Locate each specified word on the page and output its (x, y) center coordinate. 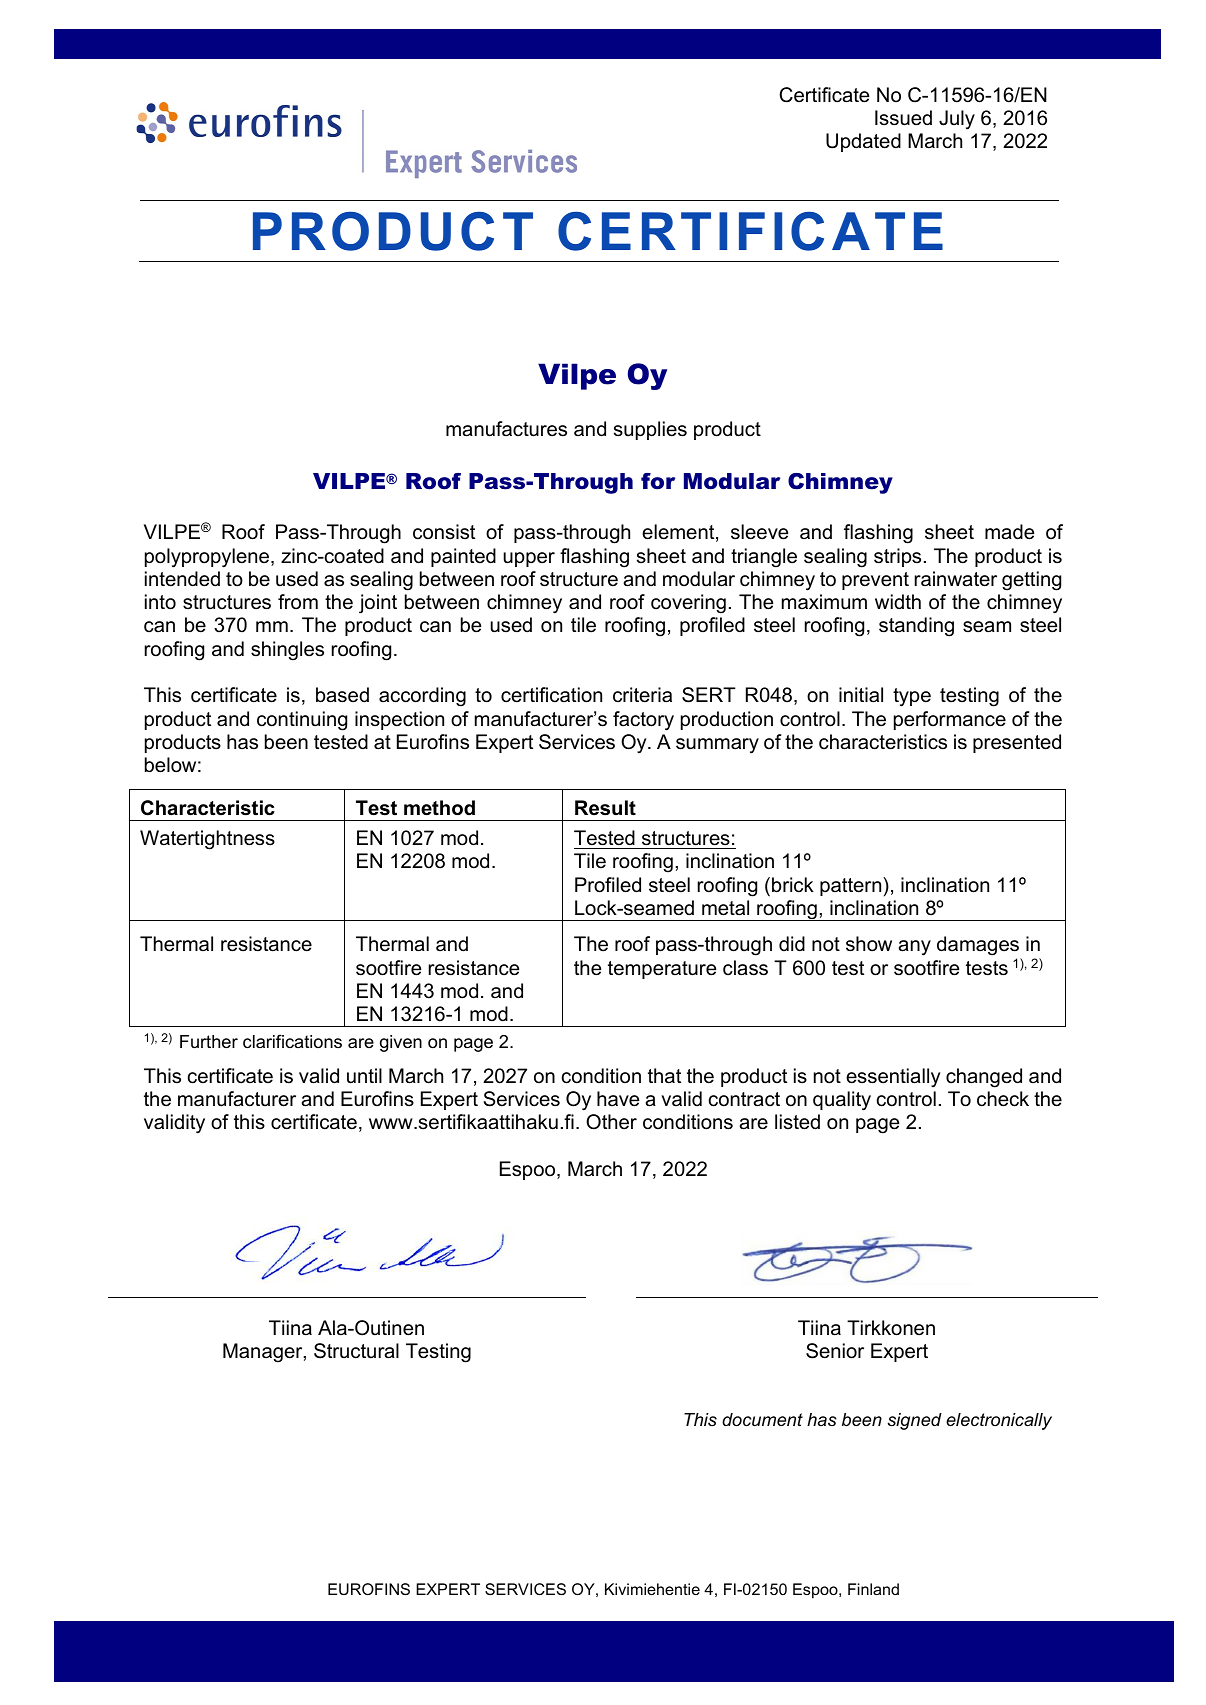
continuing (302, 721)
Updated (863, 142)
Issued (903, 118)
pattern (852, 886)
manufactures (506, 429)
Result (605, 808)
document (762, 1419)
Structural (356, 1351)
